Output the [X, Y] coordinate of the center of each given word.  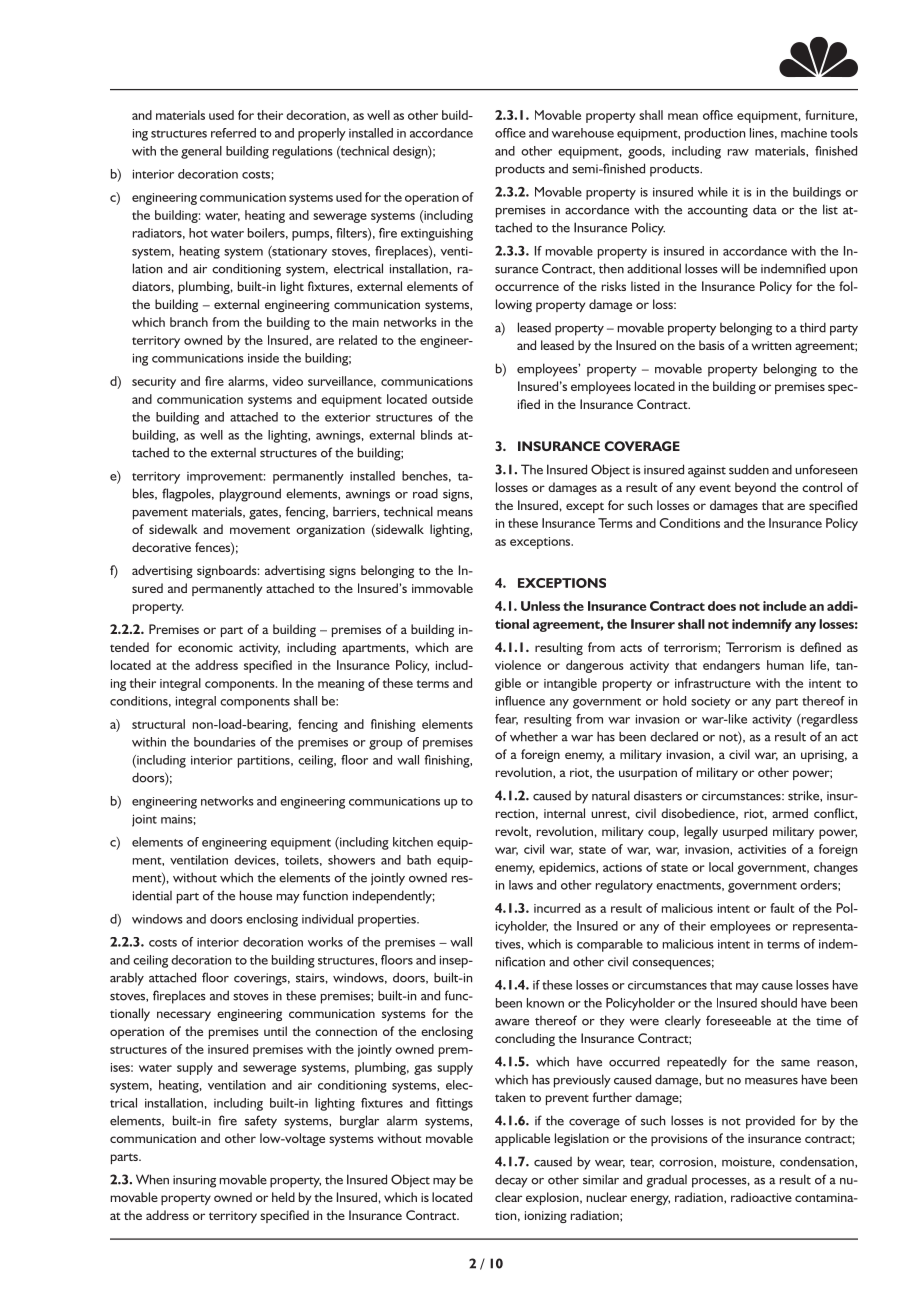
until [275, 1031]
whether [534, 736]
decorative [161, 547]
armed [790, 813]
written [771, 345]
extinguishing [437, 234]
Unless [540, 606]
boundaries [225, 742]
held [283, 1197]
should [779, 1003]
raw [738, 152]
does [722, 606]
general [201, 152]
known [545, 1003]
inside [263, 358]
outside [452, 399]
